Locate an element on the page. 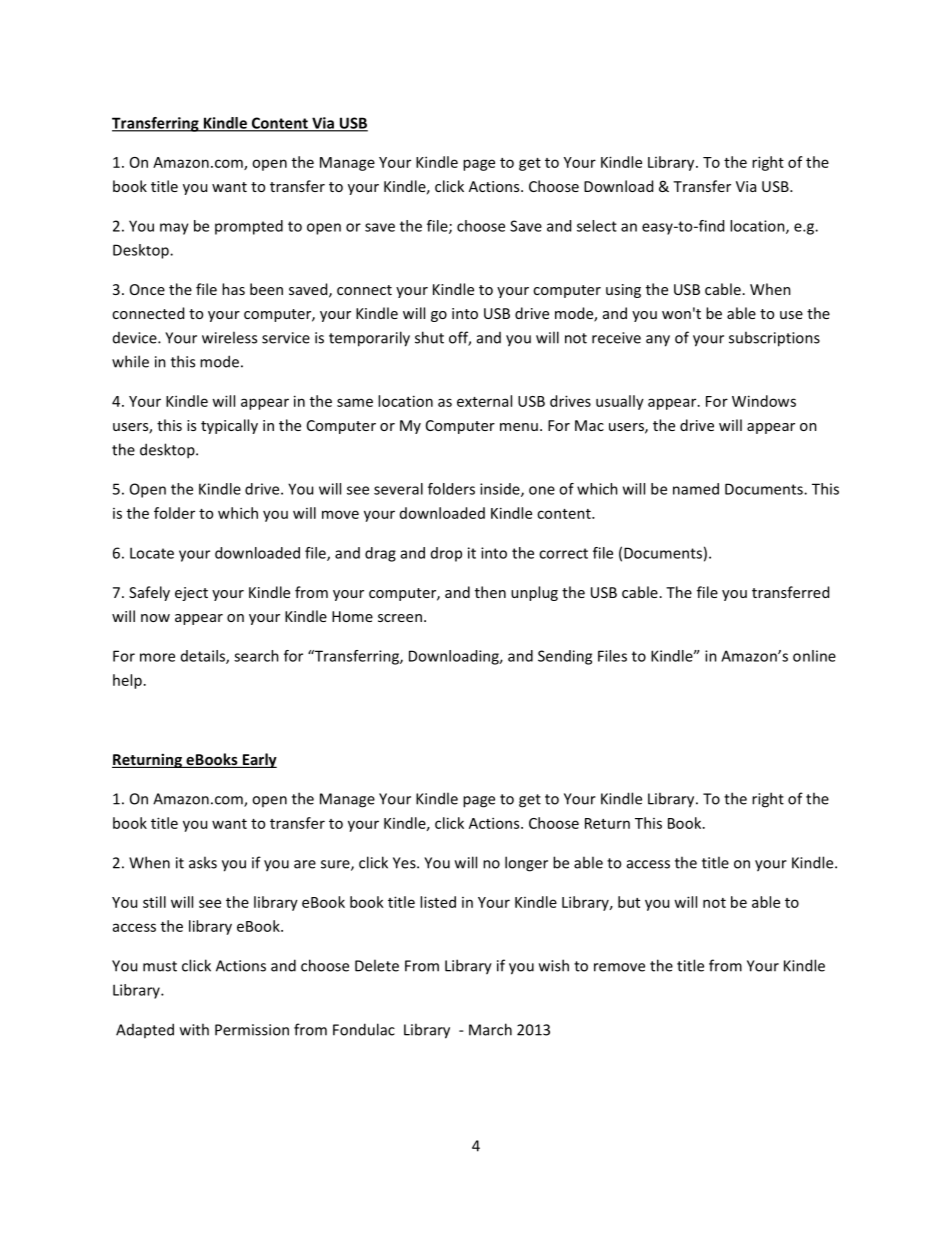 This image has height=1233, width=952. with is located at coordinates (194, 1029).
